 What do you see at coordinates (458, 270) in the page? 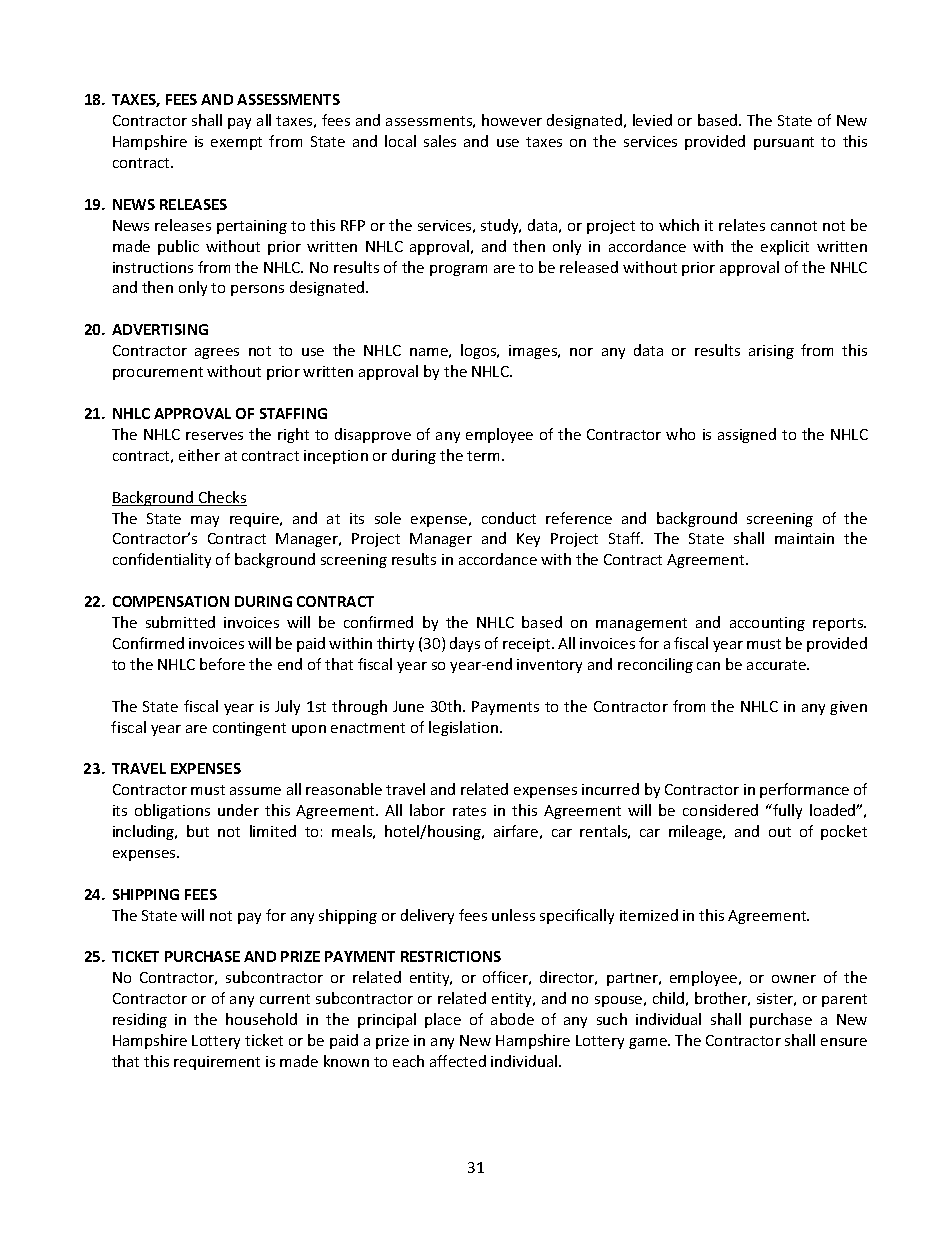
I see `program` at bounding box center [458, 270].
